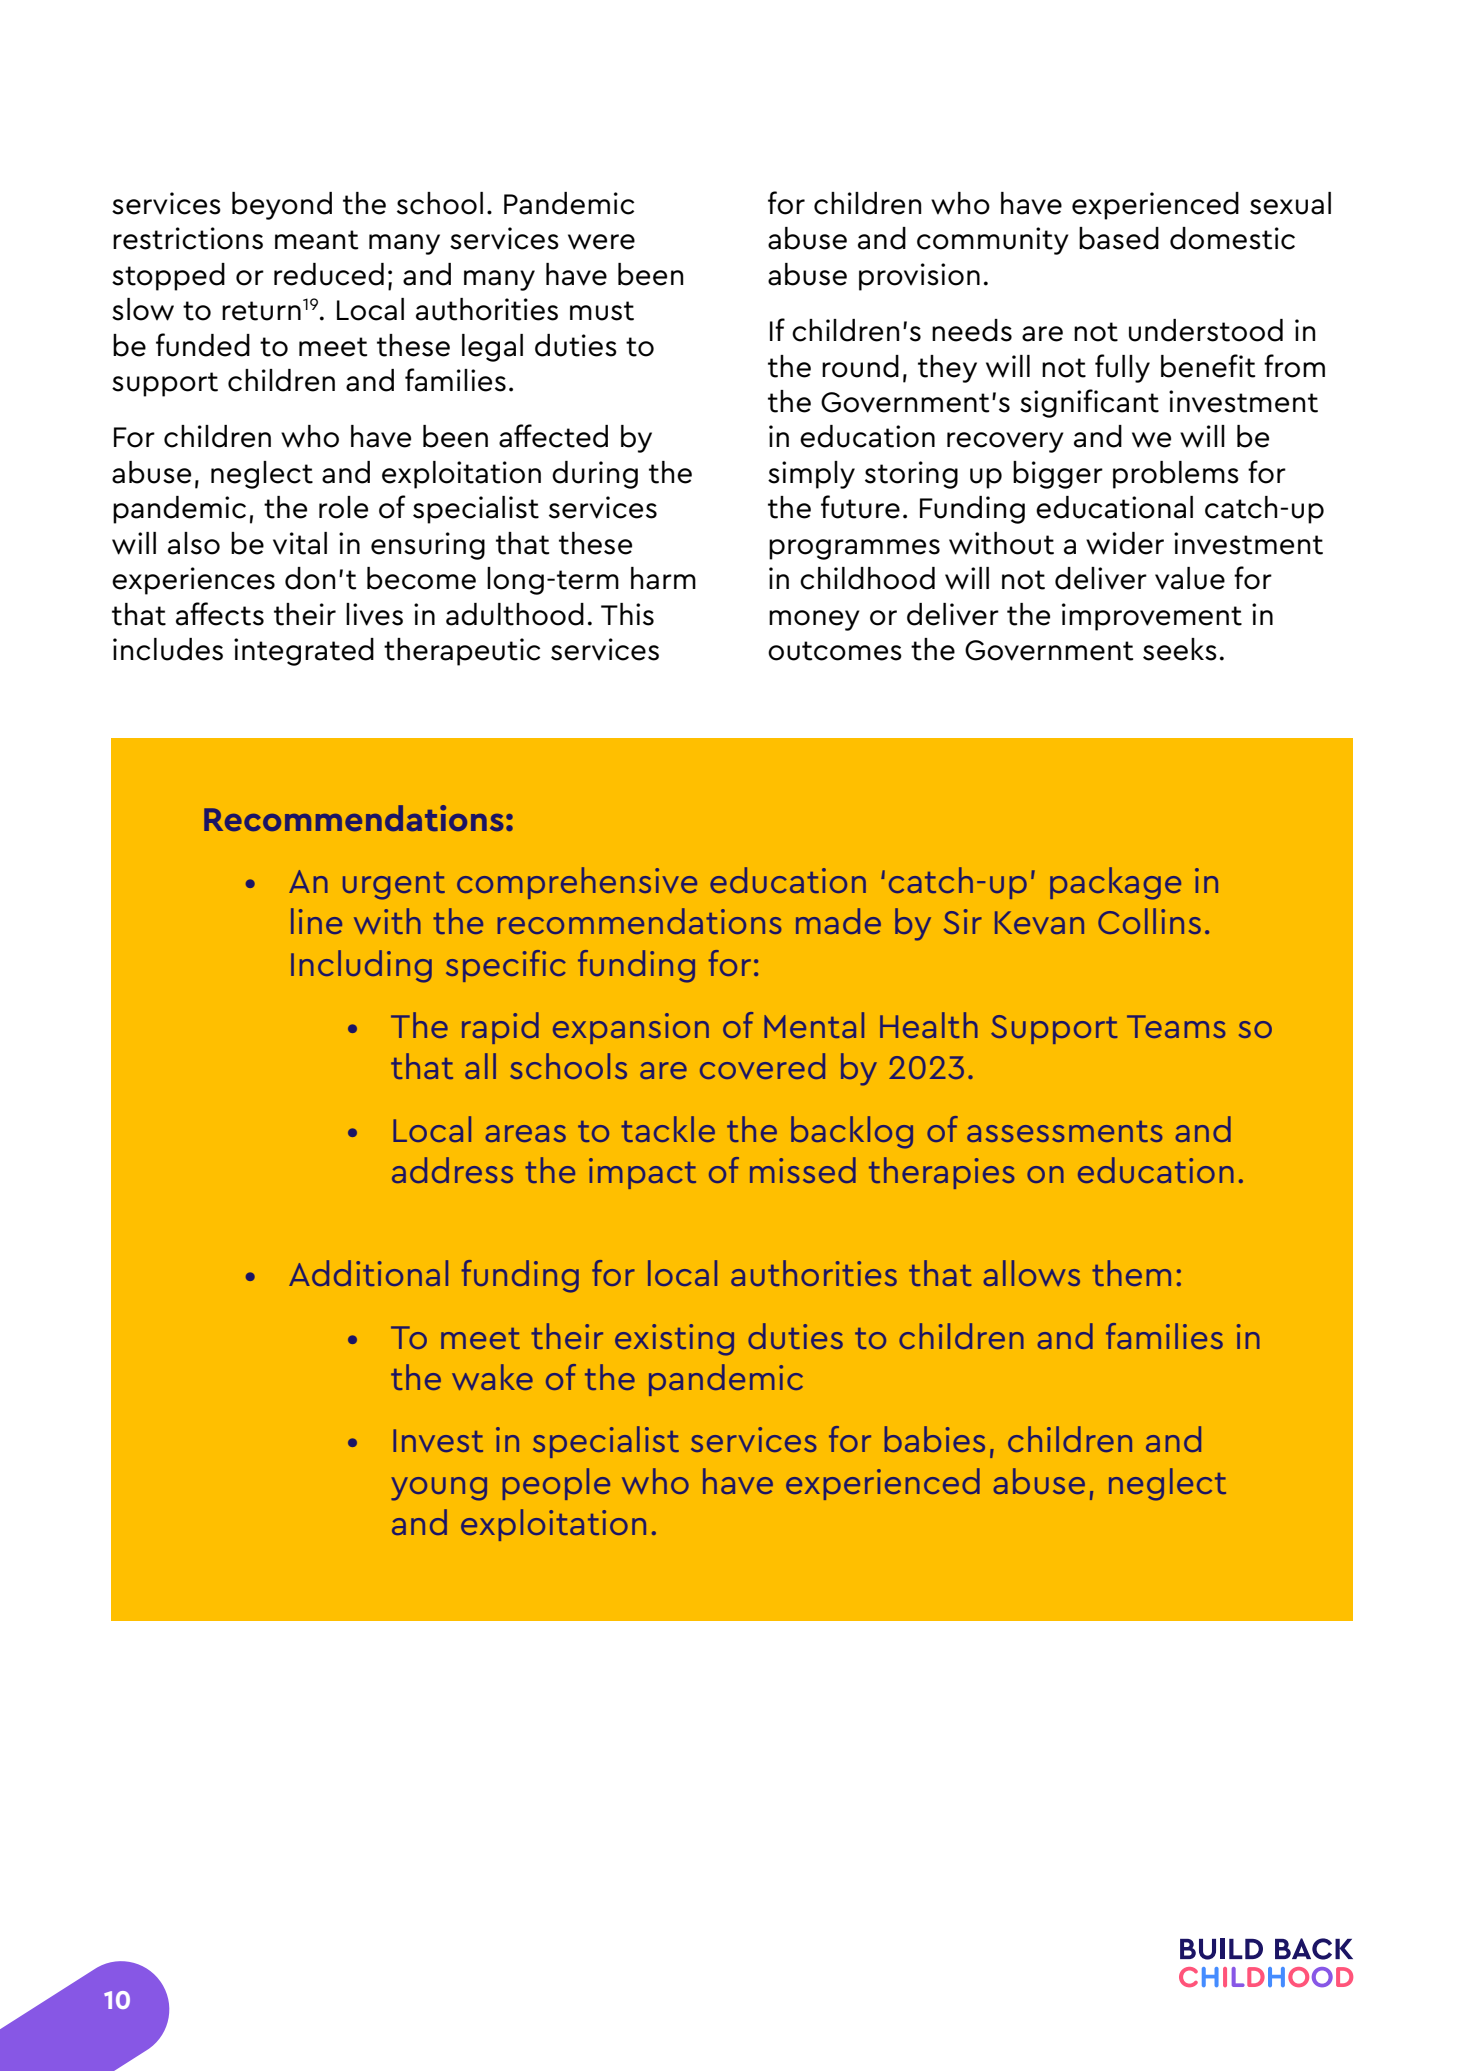 This screenshot has height=2071, width=1465. Describe the element at coordinates (556, 1484) in the screenshot. I see `people` at that location.
